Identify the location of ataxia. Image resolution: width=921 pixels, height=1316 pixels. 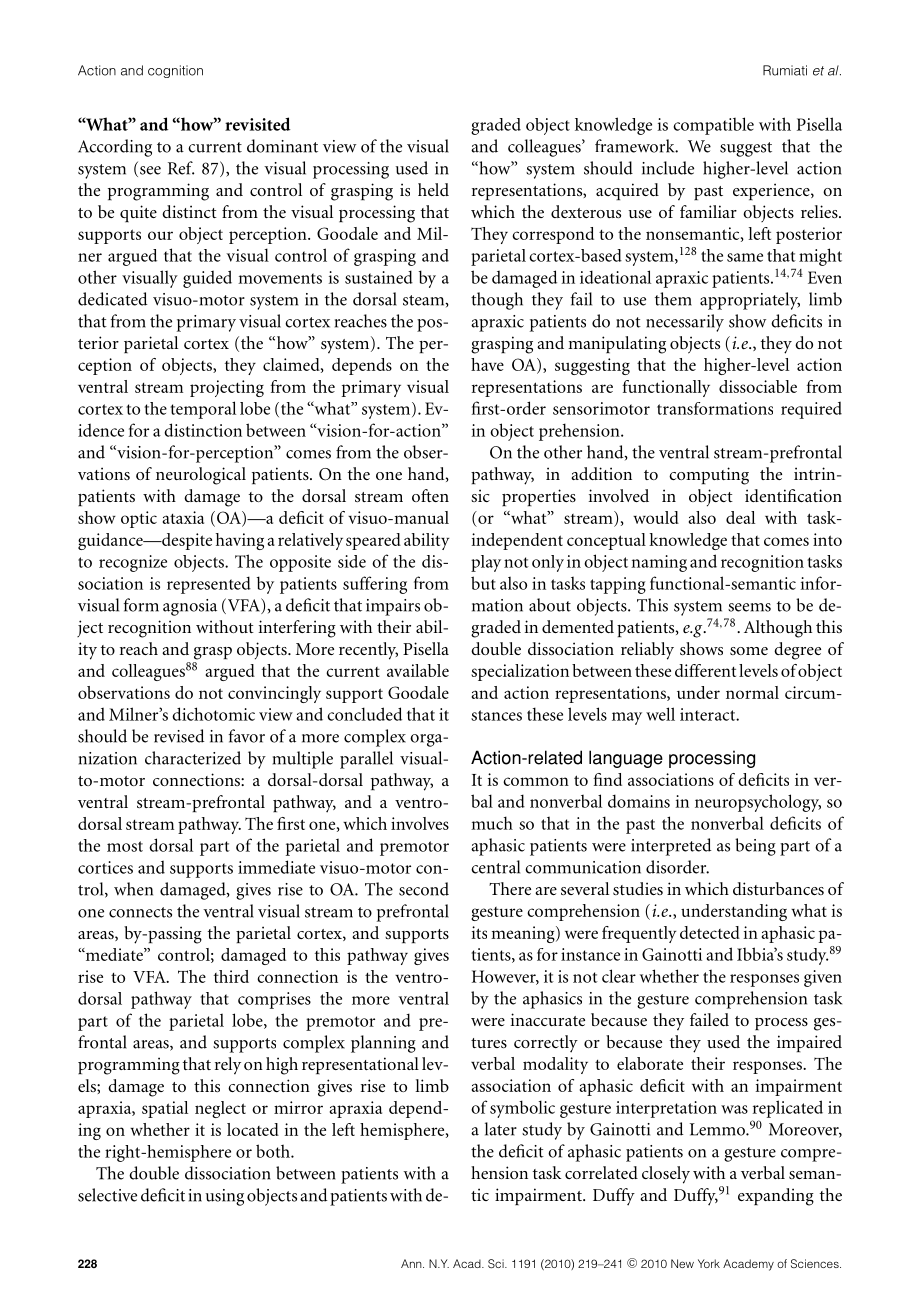
(183, 517).
